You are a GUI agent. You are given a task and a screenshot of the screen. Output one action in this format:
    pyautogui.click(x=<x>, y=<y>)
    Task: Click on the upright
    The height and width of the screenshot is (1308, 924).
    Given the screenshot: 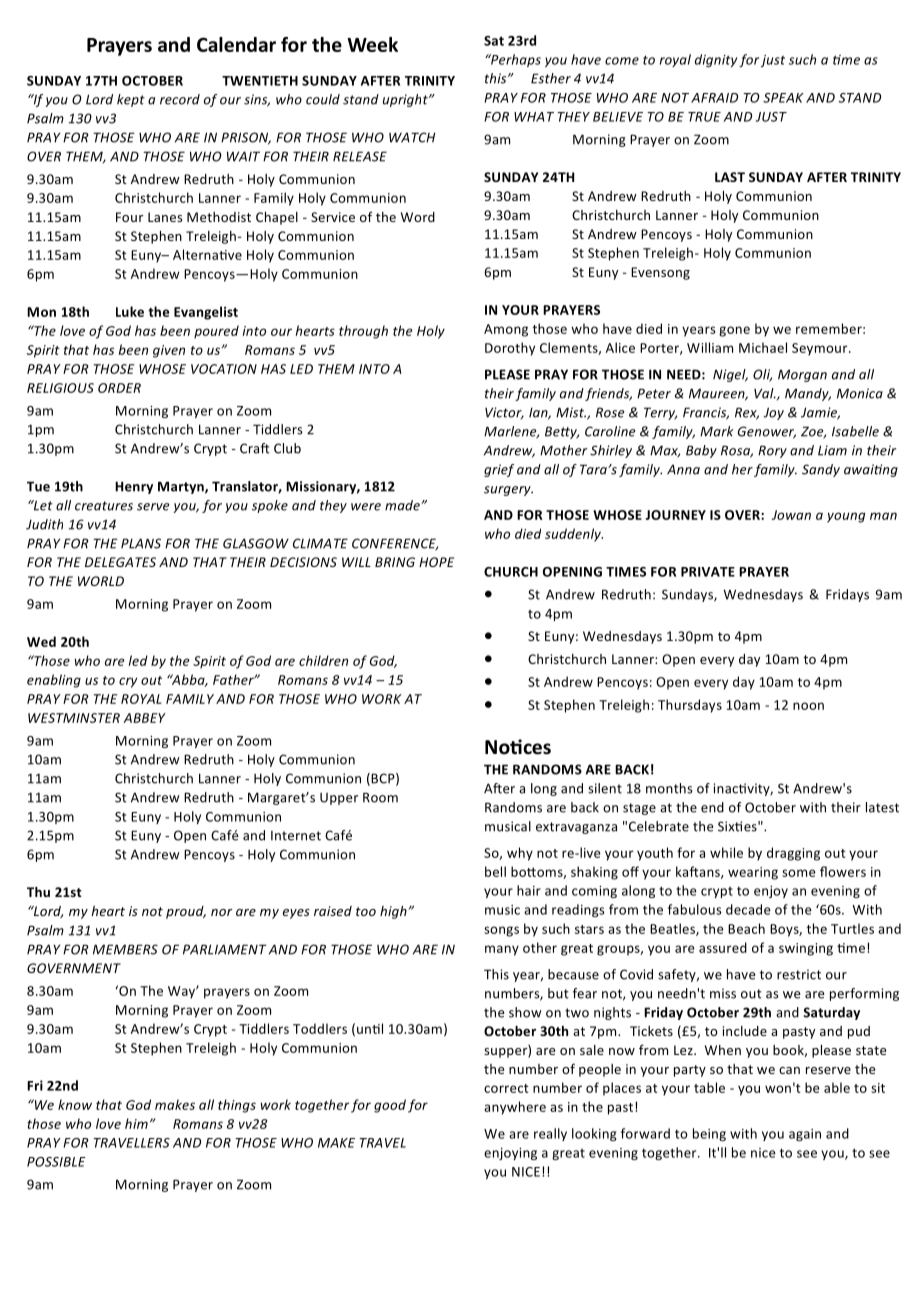 What is the action you would take?
    pyautogui.click(x=406, y=100)
